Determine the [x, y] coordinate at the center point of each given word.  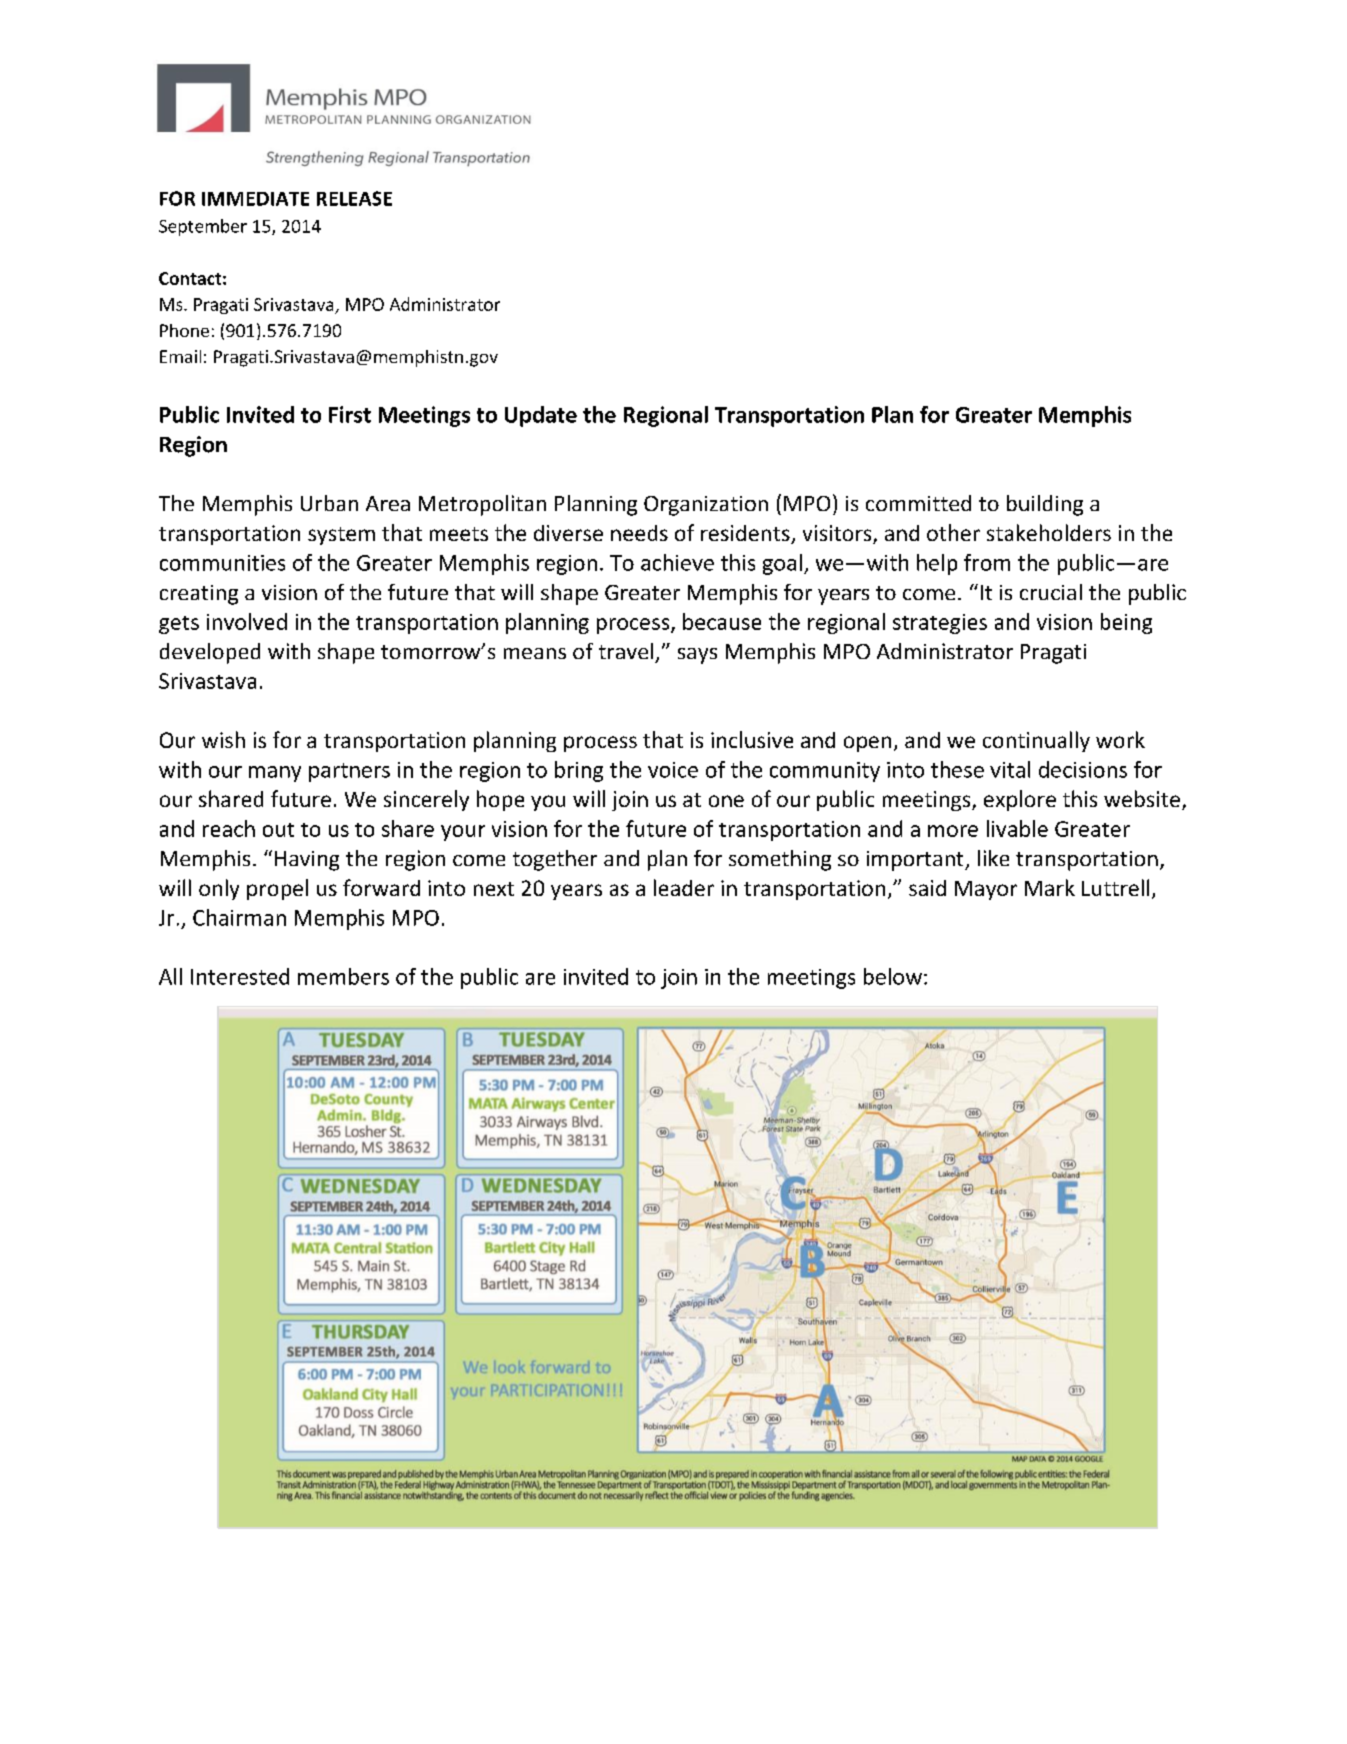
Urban [329, 503]
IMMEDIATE [255, 199]
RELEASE [354, 198]
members [343, 976]
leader [684, 887]
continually [1036, 741]
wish [223, 739]
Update [541, 416]
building [1045, 505]
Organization [706, 506]
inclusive [752, 739]
